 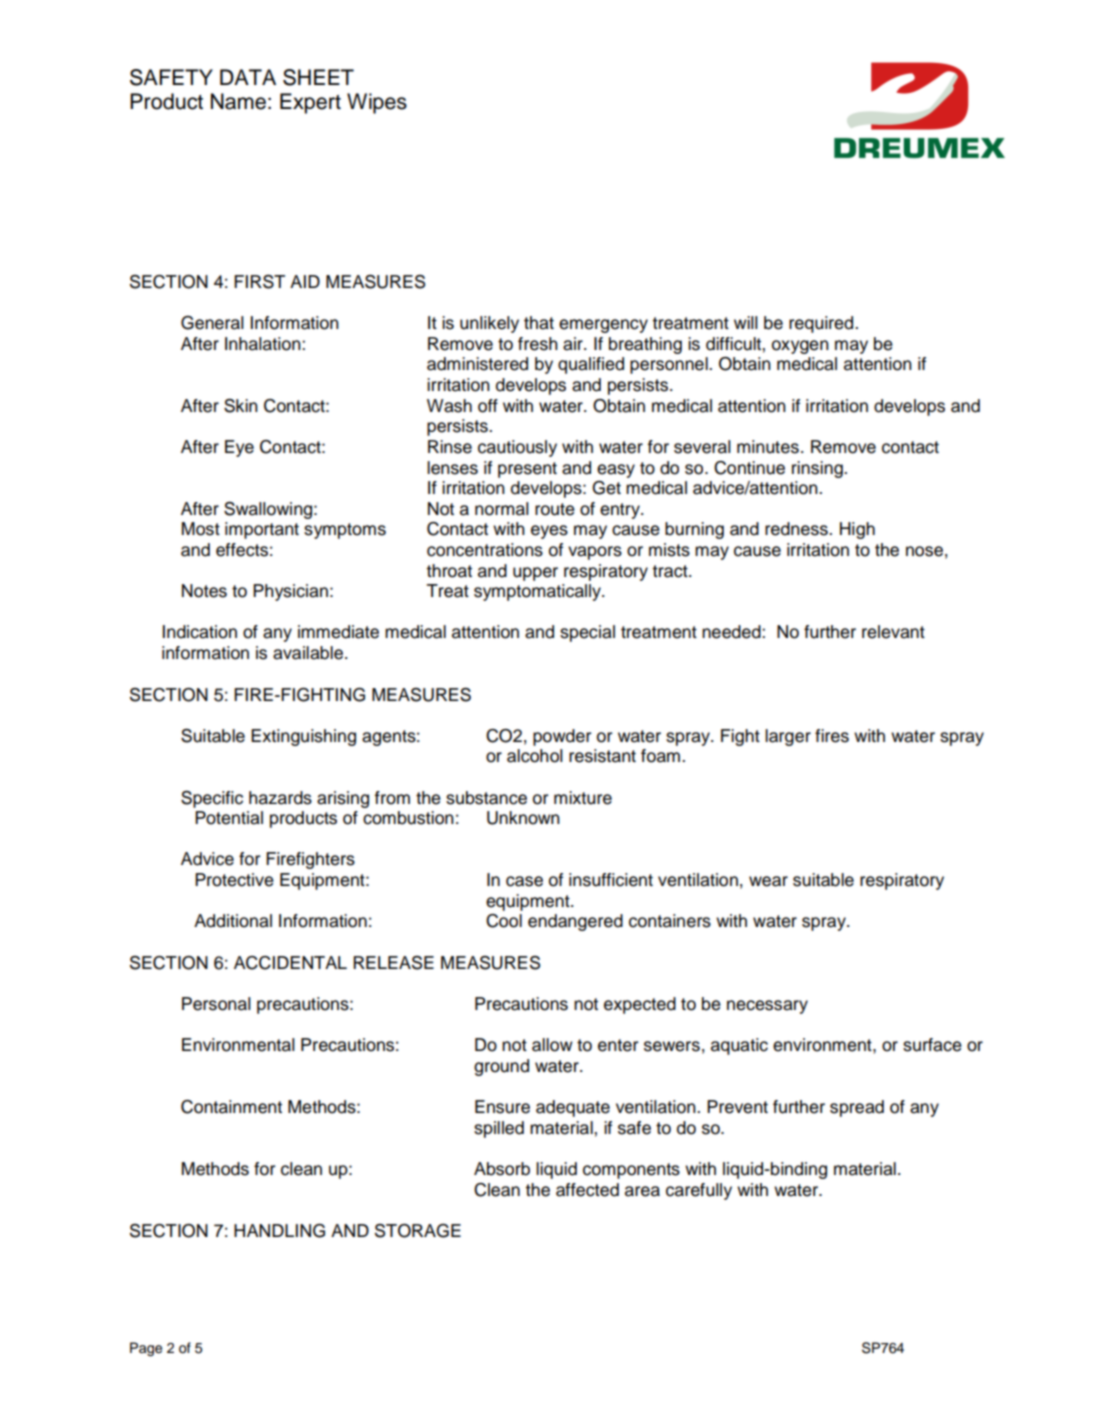 What do you see at coordinates (822, 324) in the image?
I see `required` at bounding box center [822, 324].
